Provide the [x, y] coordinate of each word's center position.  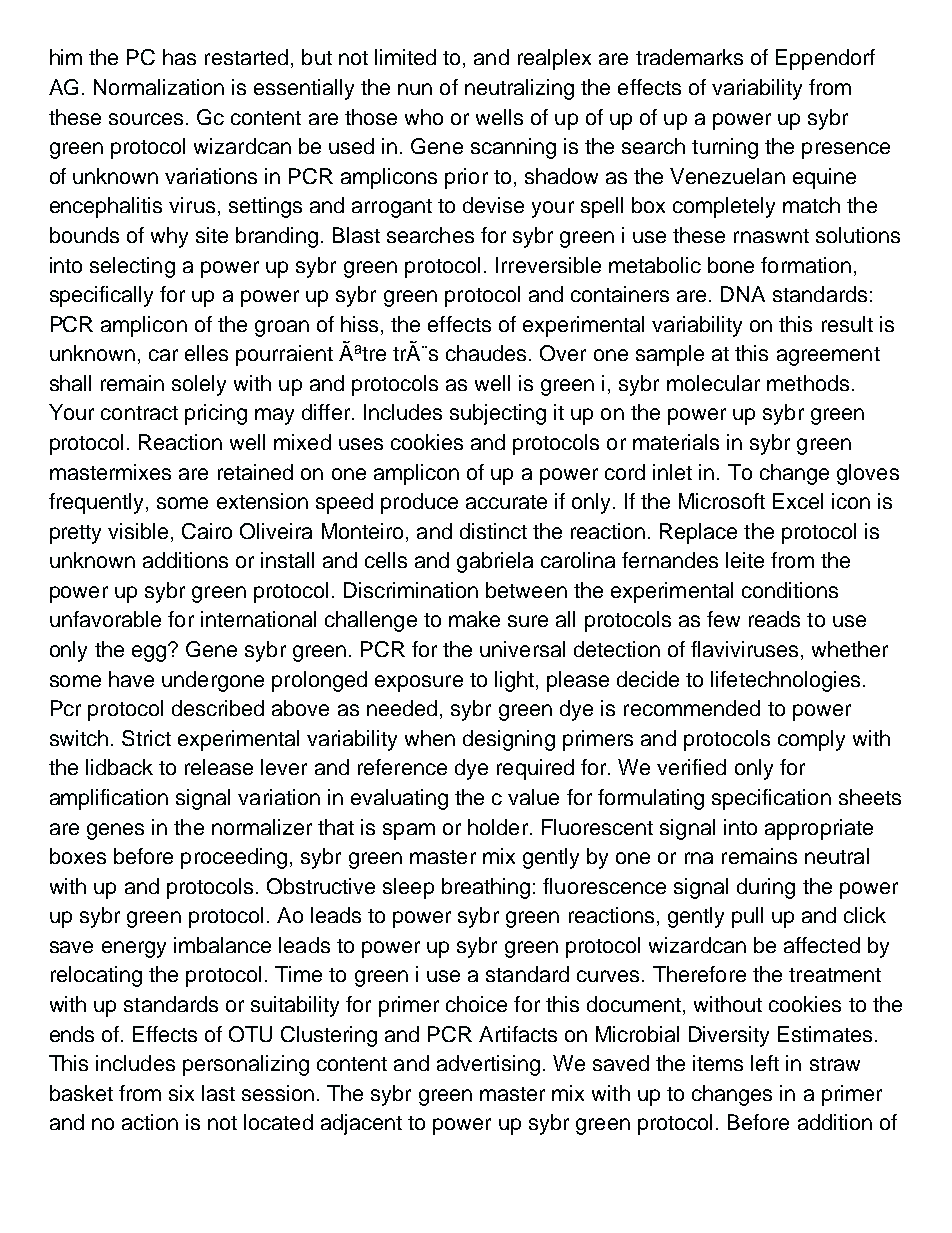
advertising [488, 1065]
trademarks [689, 57]
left [765, 1063]
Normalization [159, 87]
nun [415, 89]
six [181, 1093]
